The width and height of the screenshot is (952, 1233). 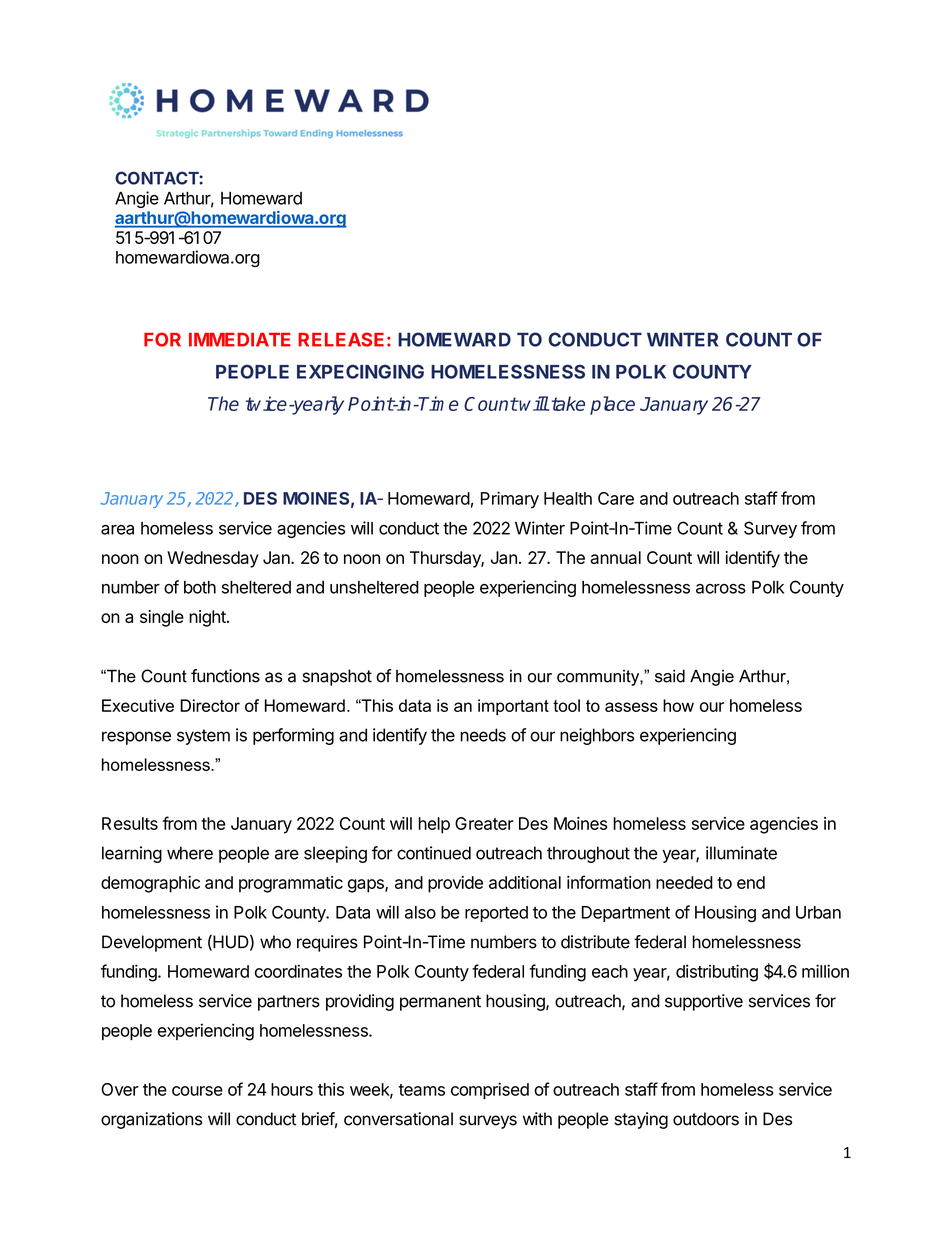 I want to click on outdoors, so click(x=706, y=1119).
